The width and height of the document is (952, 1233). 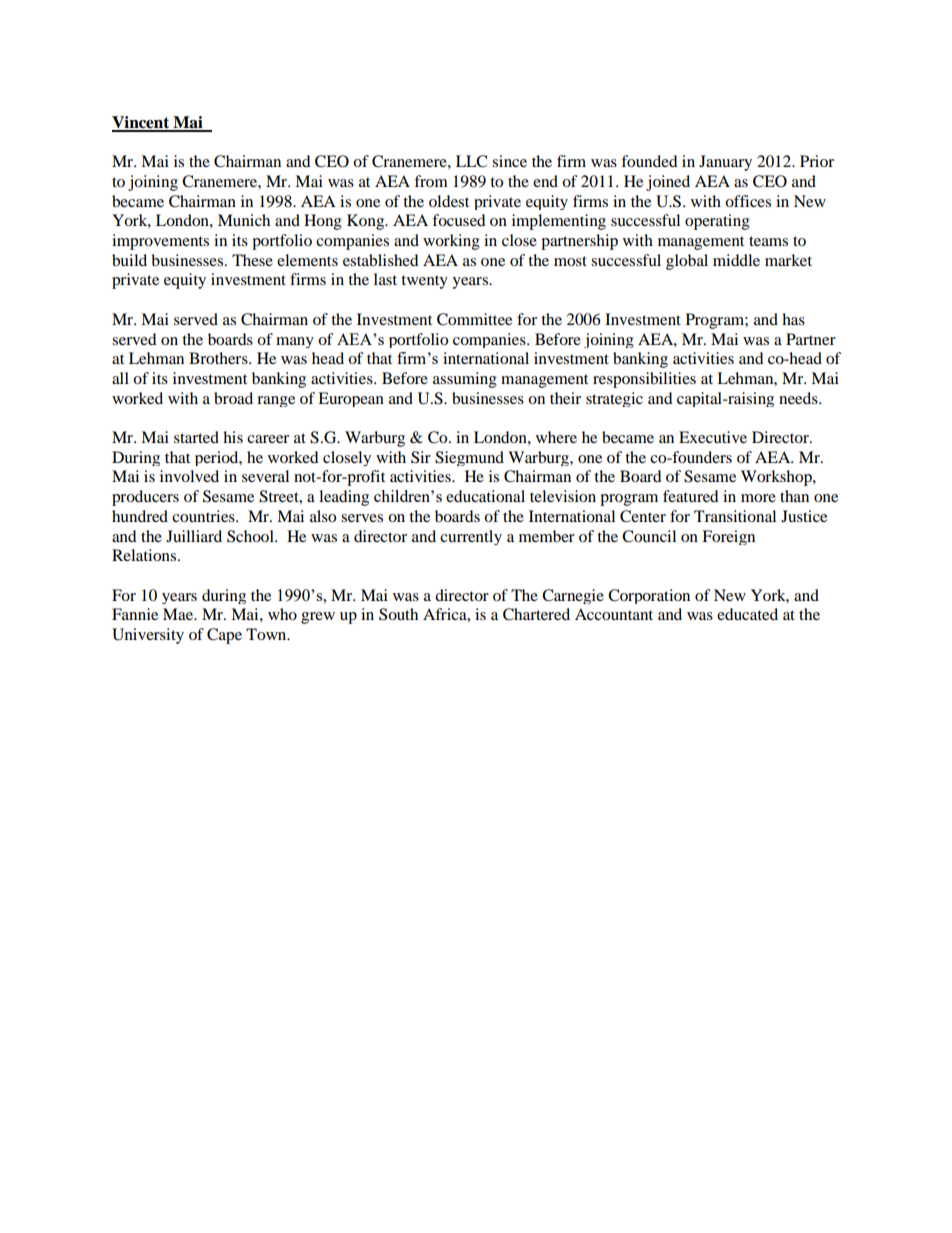 What do you see at coordinates (713, 437) in the document?
I see `Executive` at bounding box center [713, 437].
